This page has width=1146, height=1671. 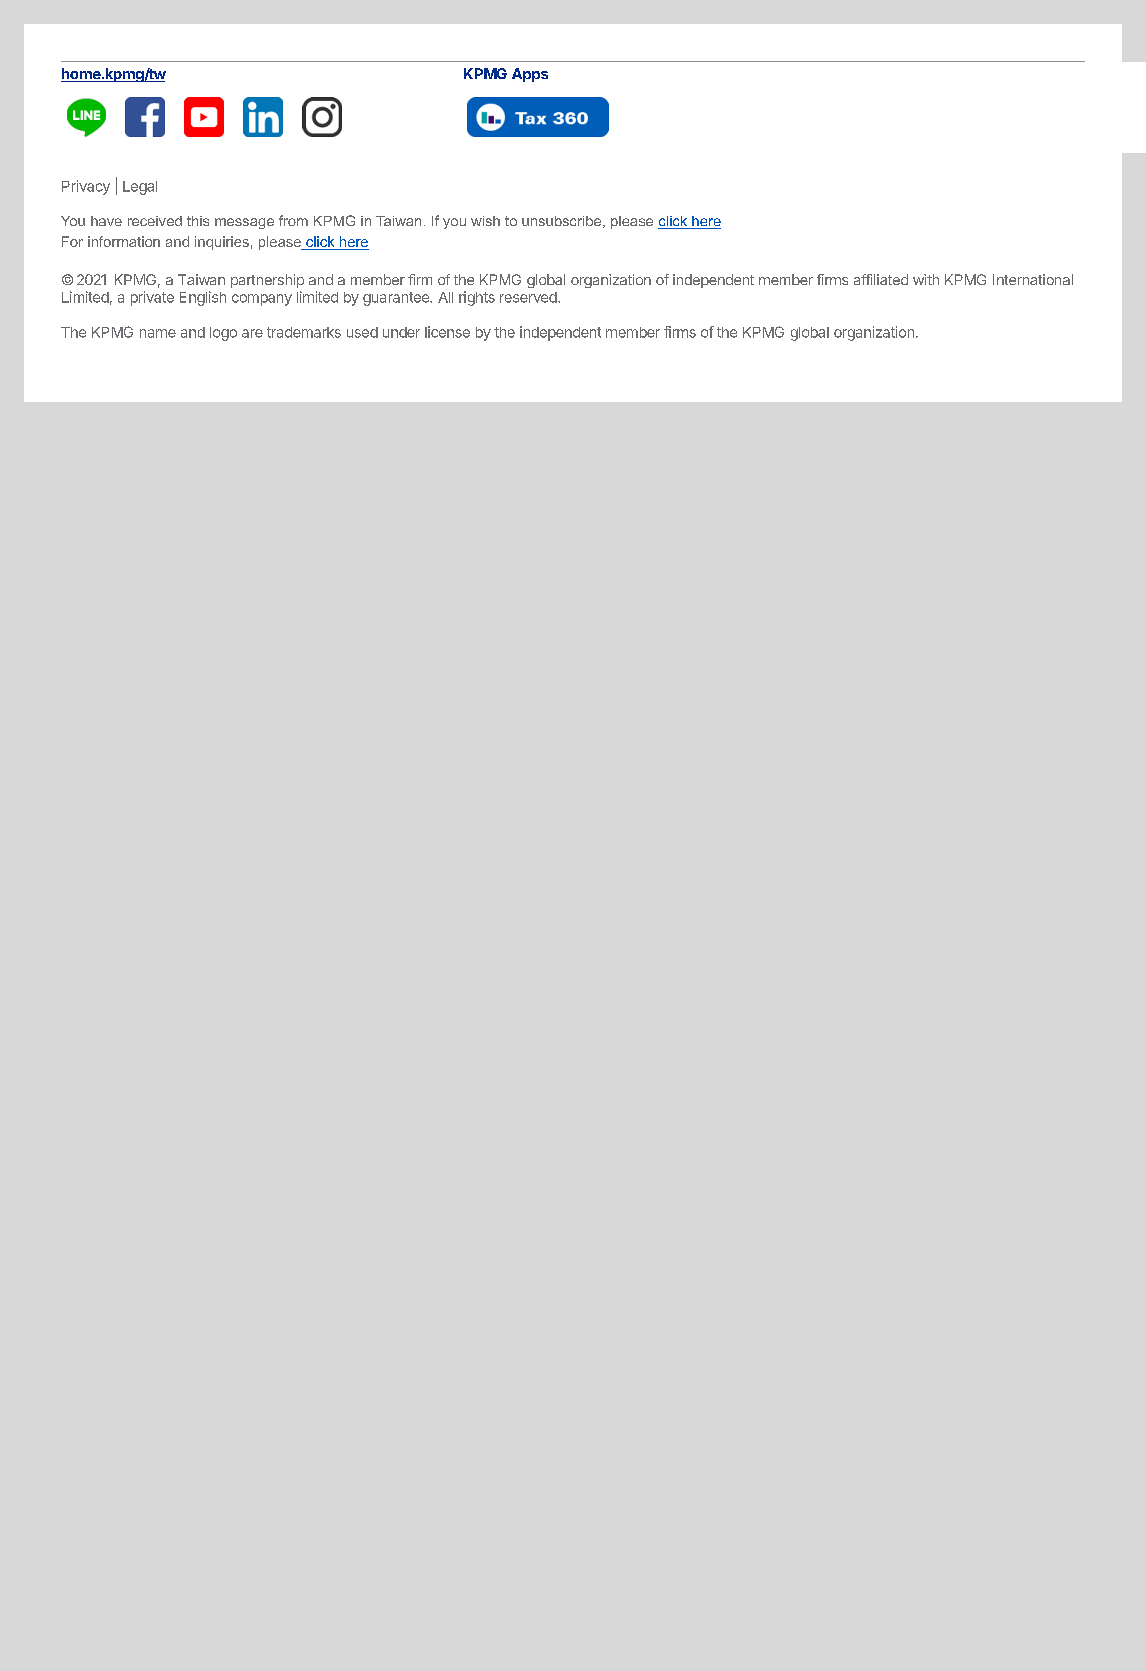 I want to click on wish, so click(x=485, y=221).
